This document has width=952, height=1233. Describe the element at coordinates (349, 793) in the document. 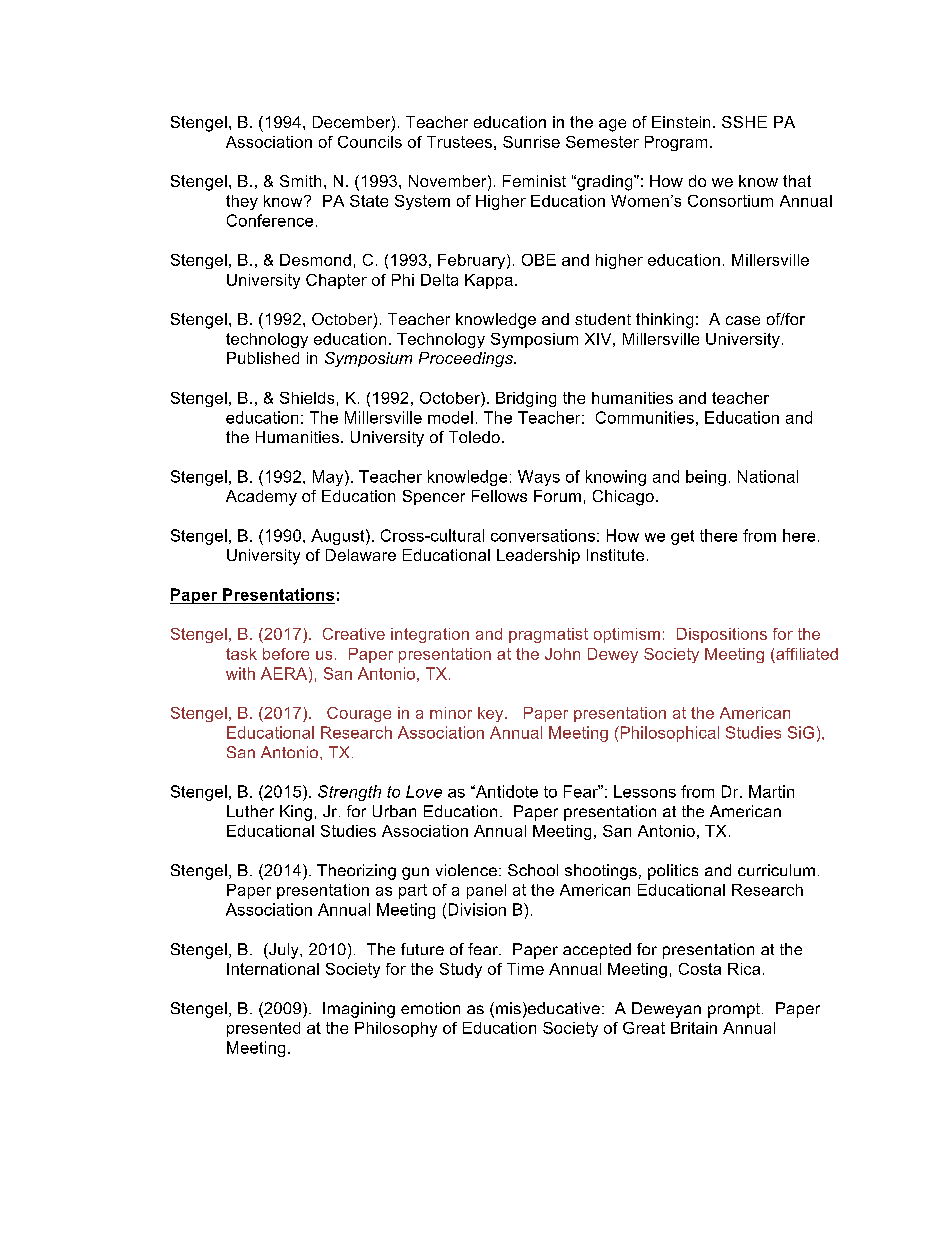

I see `Strength` at that location.
